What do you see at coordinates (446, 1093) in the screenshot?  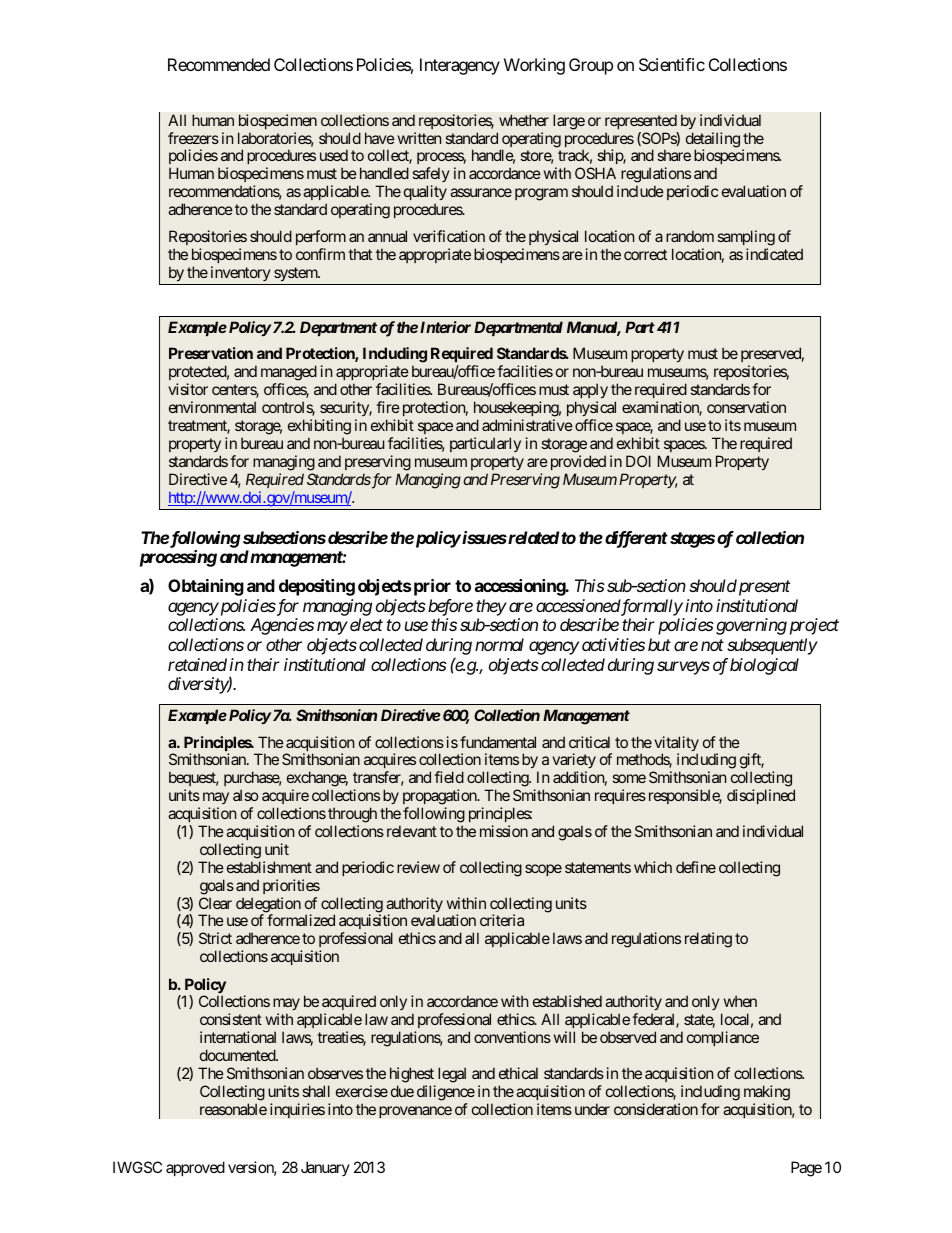 I see `diligence` at bounding box center [446, 1093].
